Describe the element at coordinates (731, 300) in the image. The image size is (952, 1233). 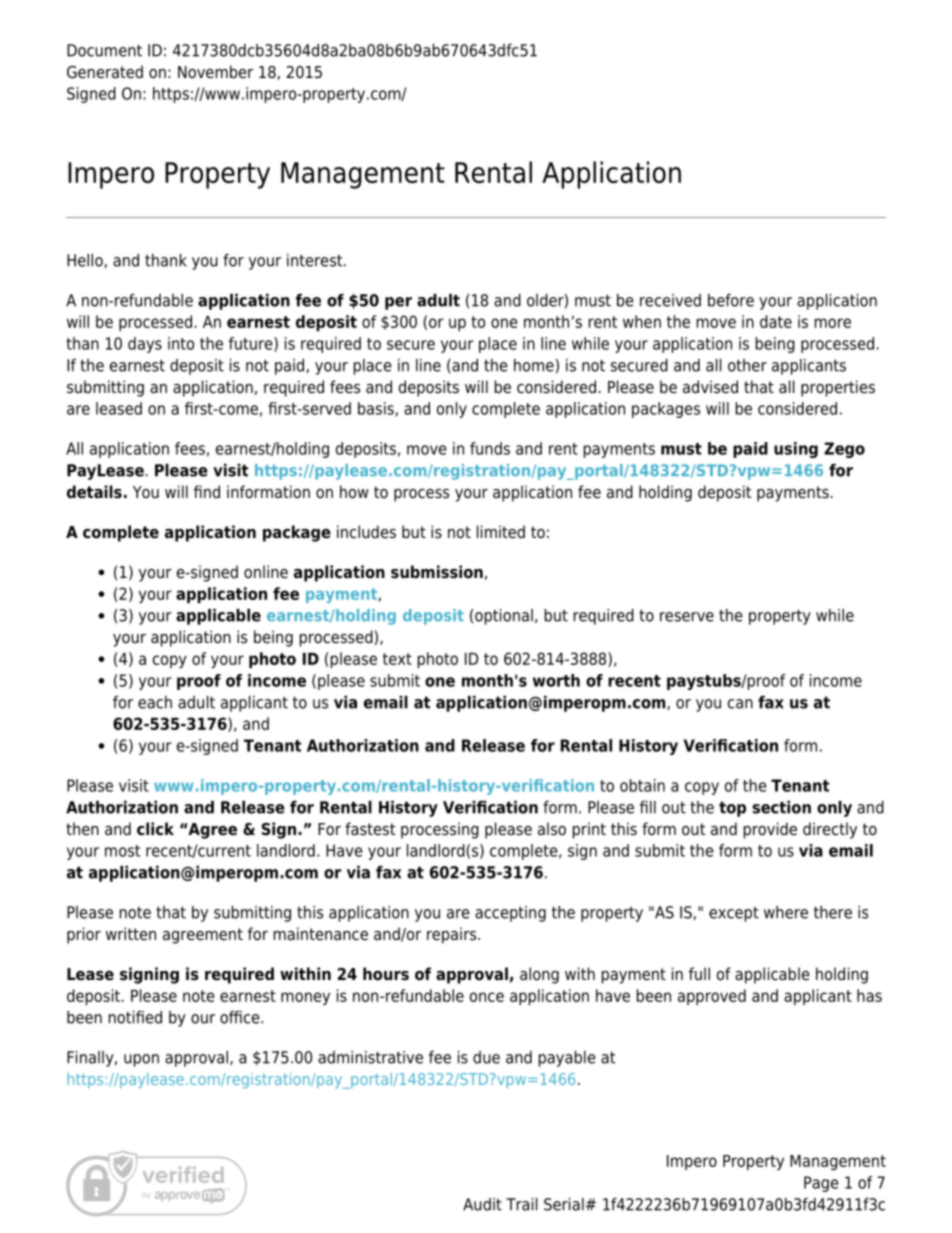
I see `before` at that location.
